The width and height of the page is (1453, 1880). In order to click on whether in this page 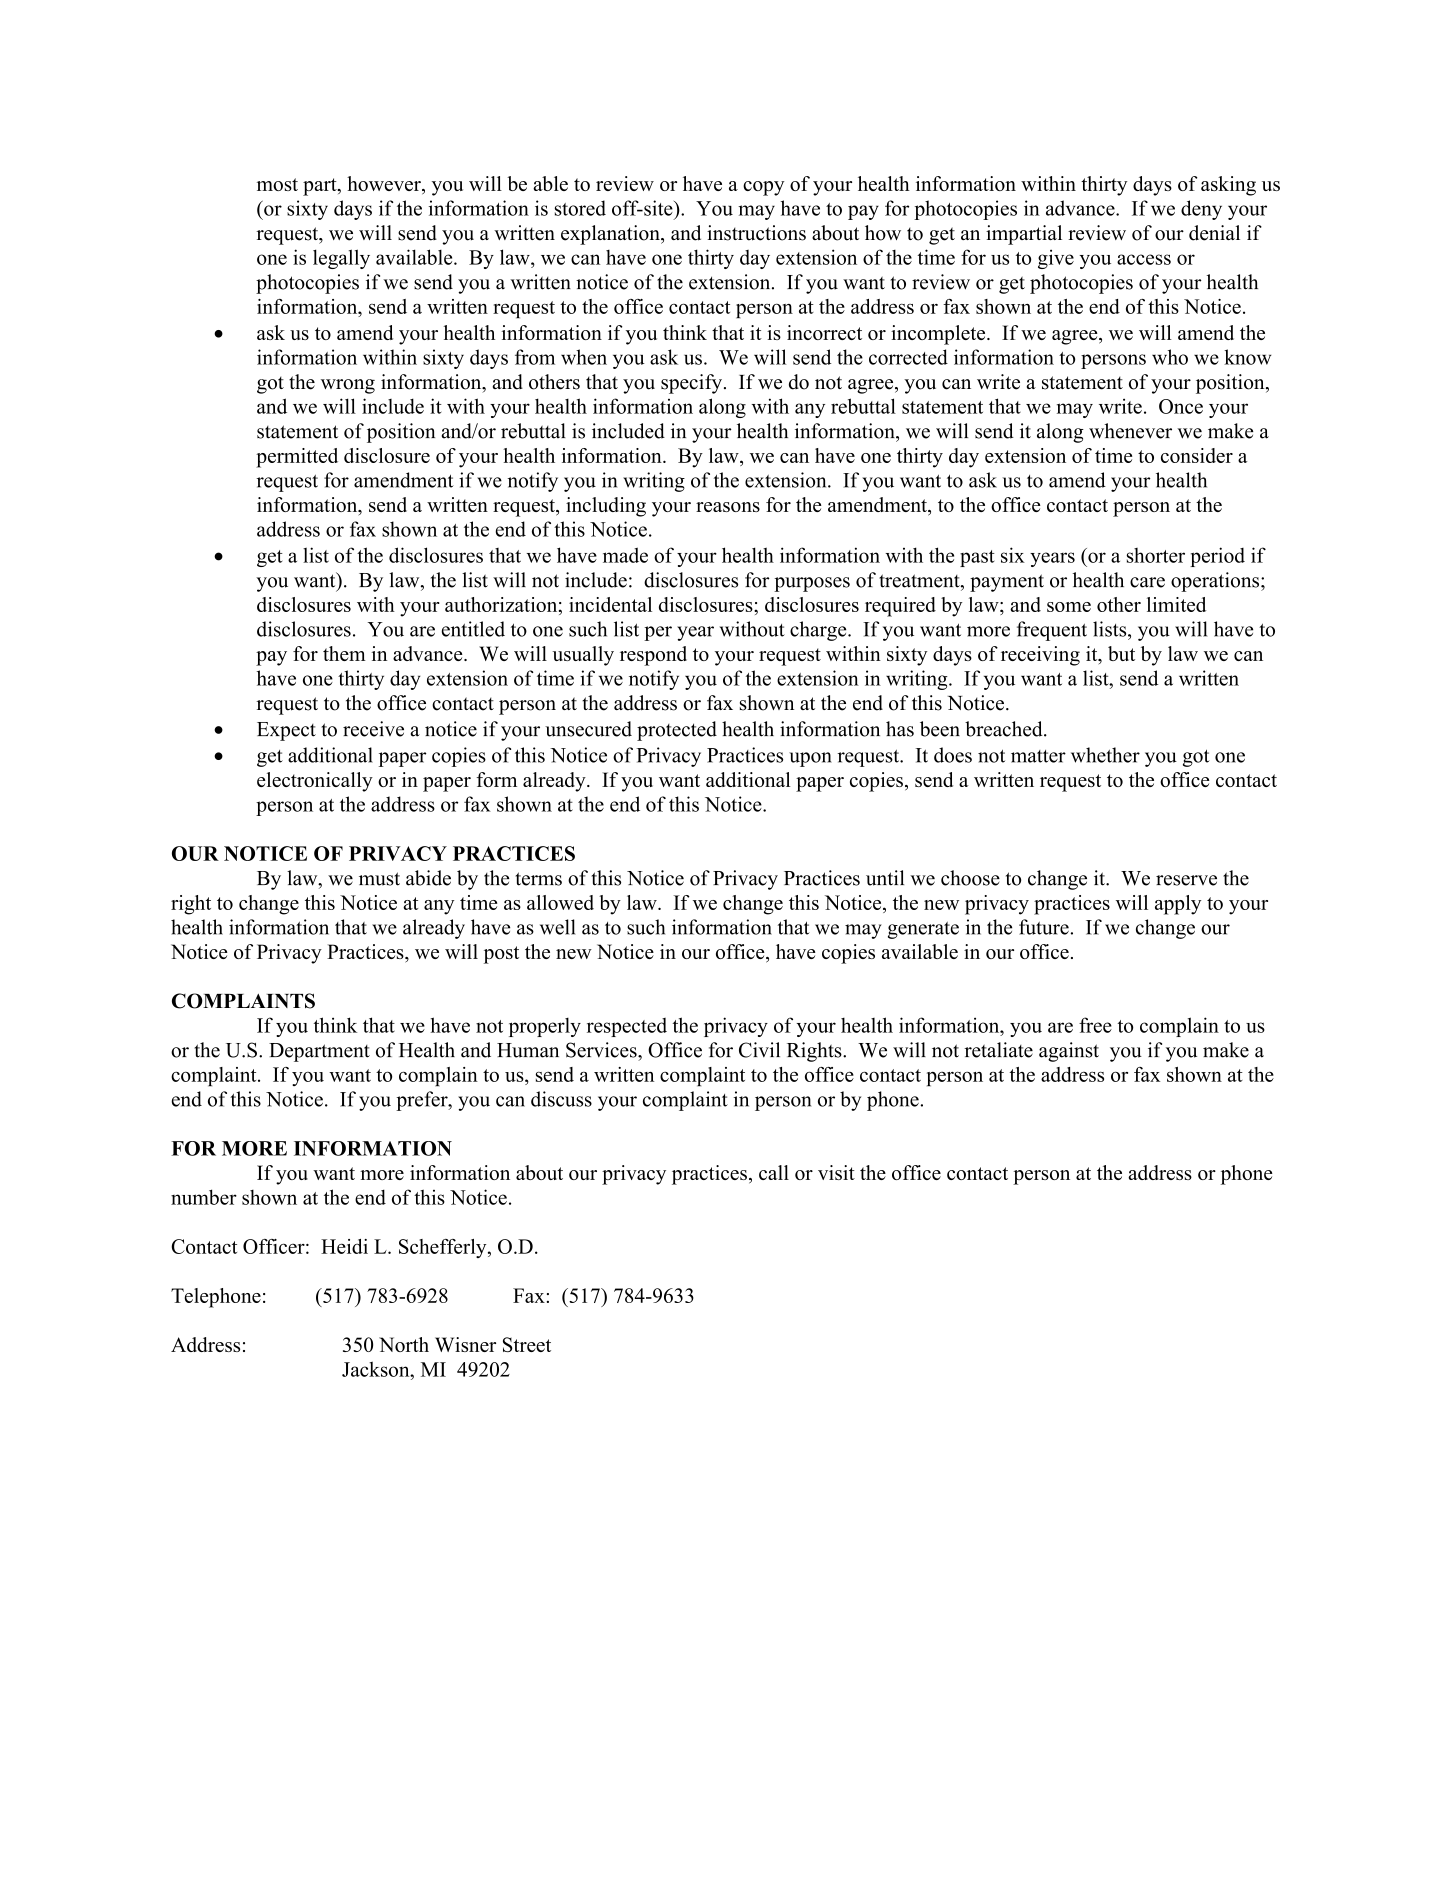, I will do `click(1105, 755)`.
